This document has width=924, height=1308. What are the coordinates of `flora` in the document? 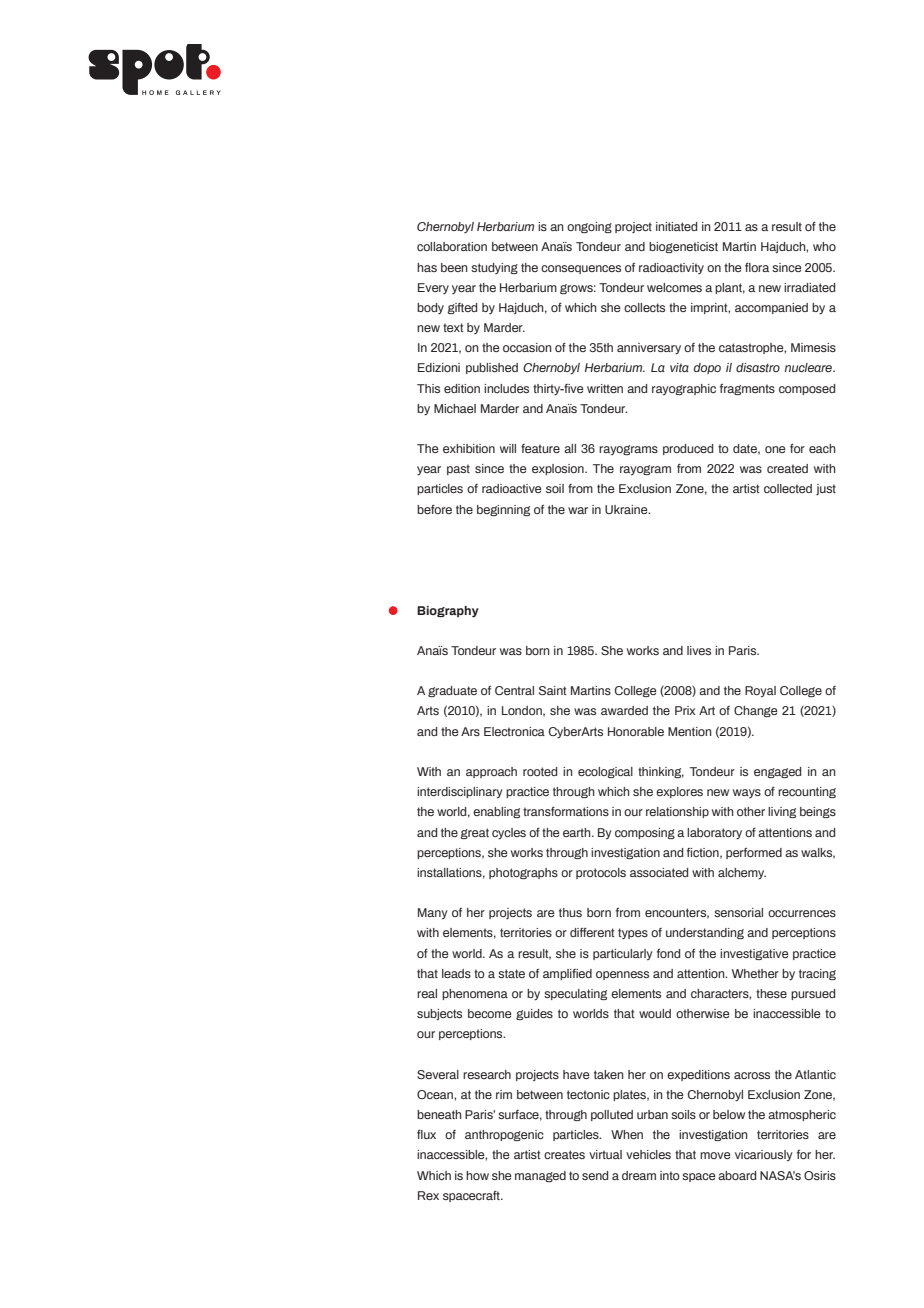 It's located at (757, 267).
